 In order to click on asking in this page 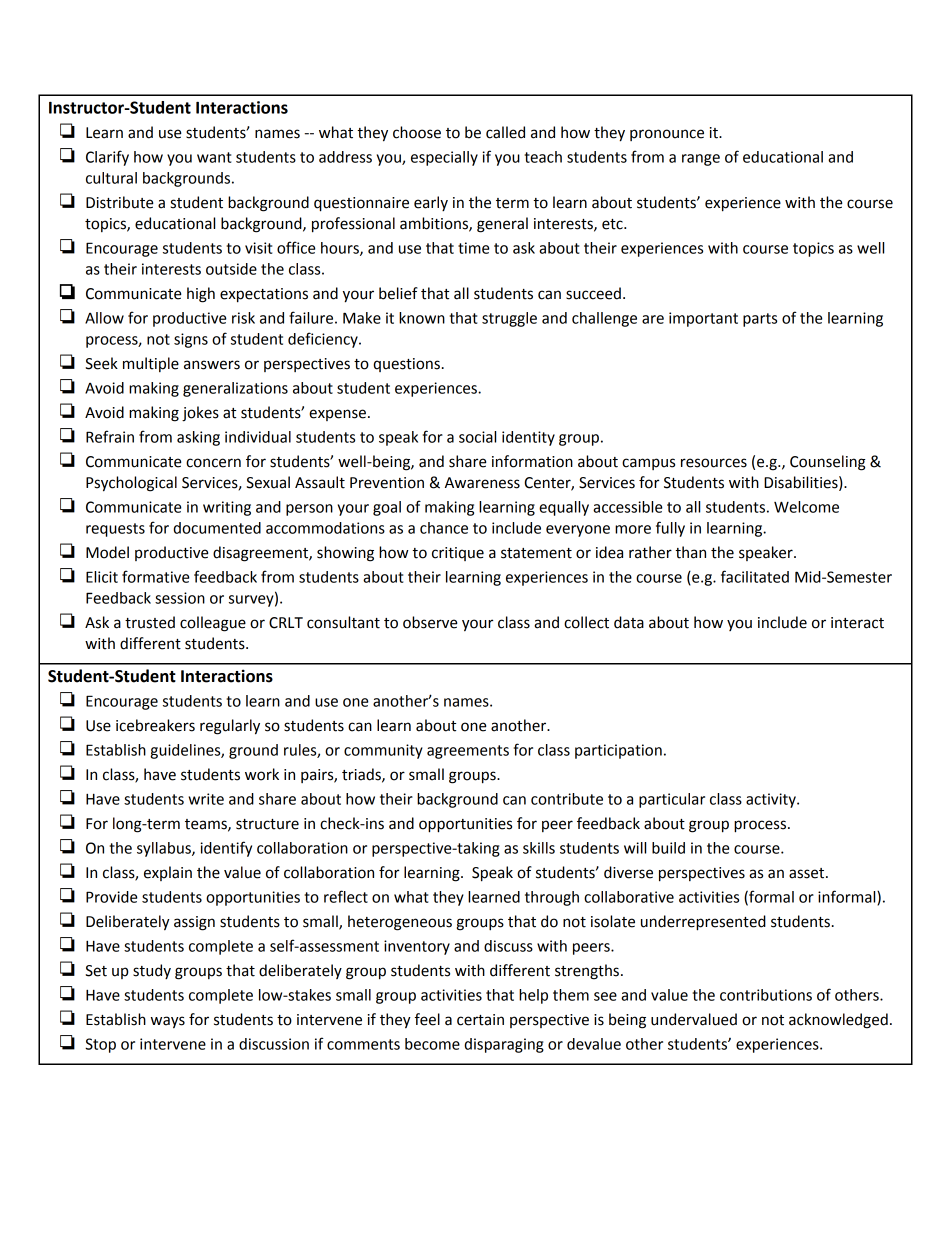, I will do `click(198, 438)`.
